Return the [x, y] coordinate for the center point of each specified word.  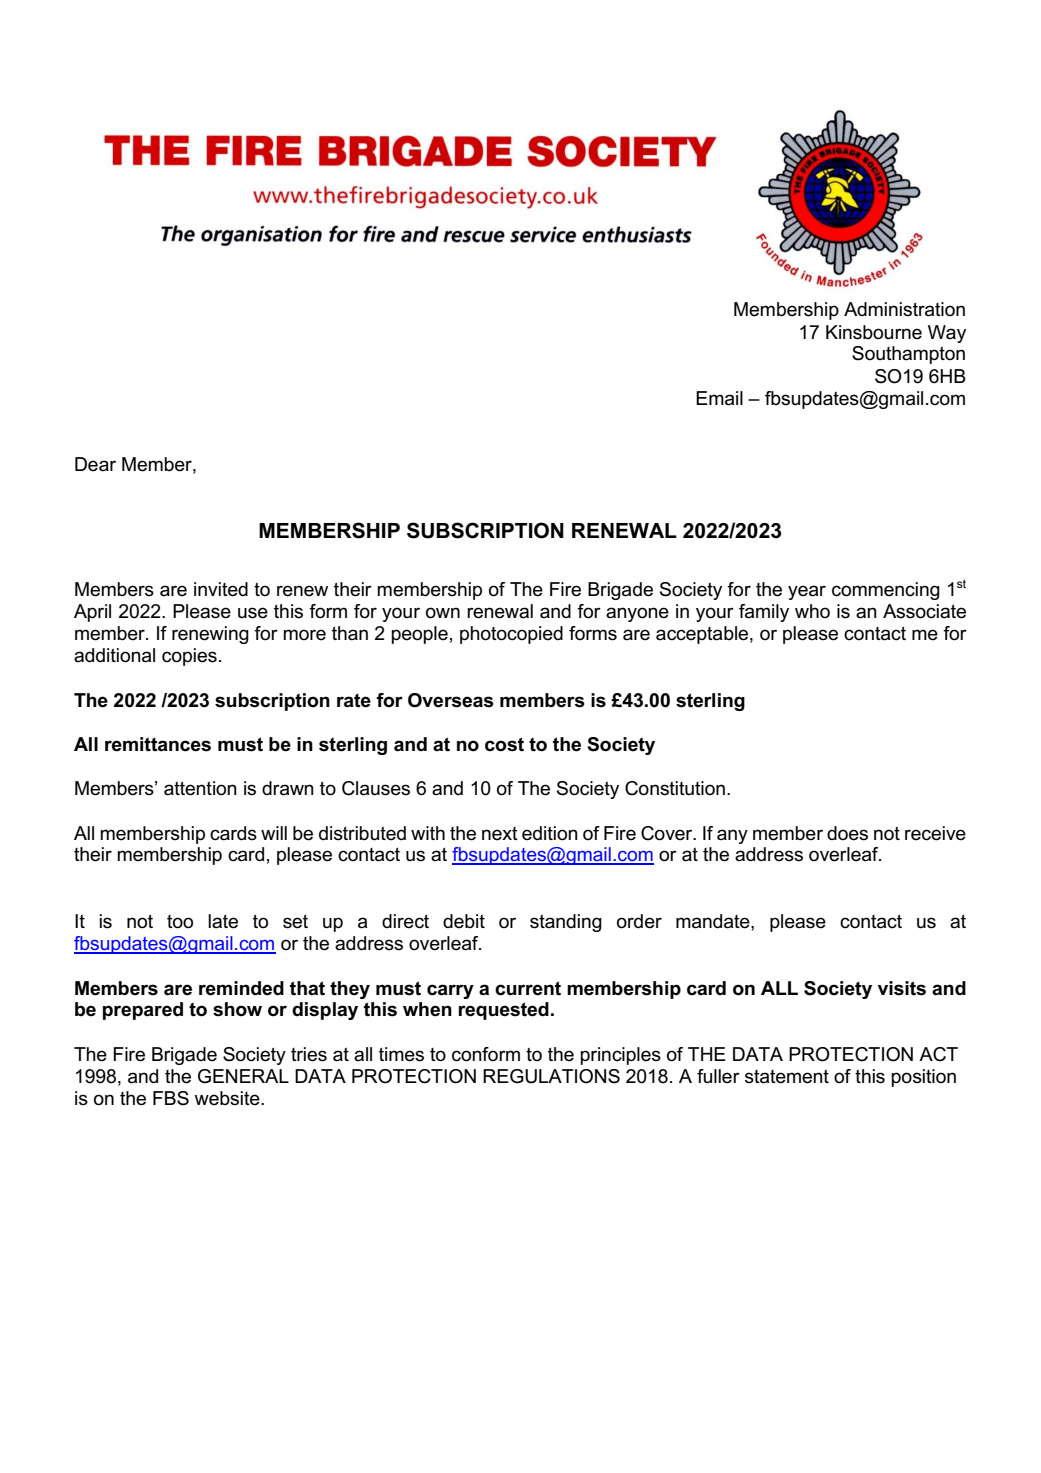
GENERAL [243, 1076]
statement [787, 1076]
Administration [904, 309]
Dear [95, 464]
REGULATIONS [551, 1076]
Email [719, 398]
